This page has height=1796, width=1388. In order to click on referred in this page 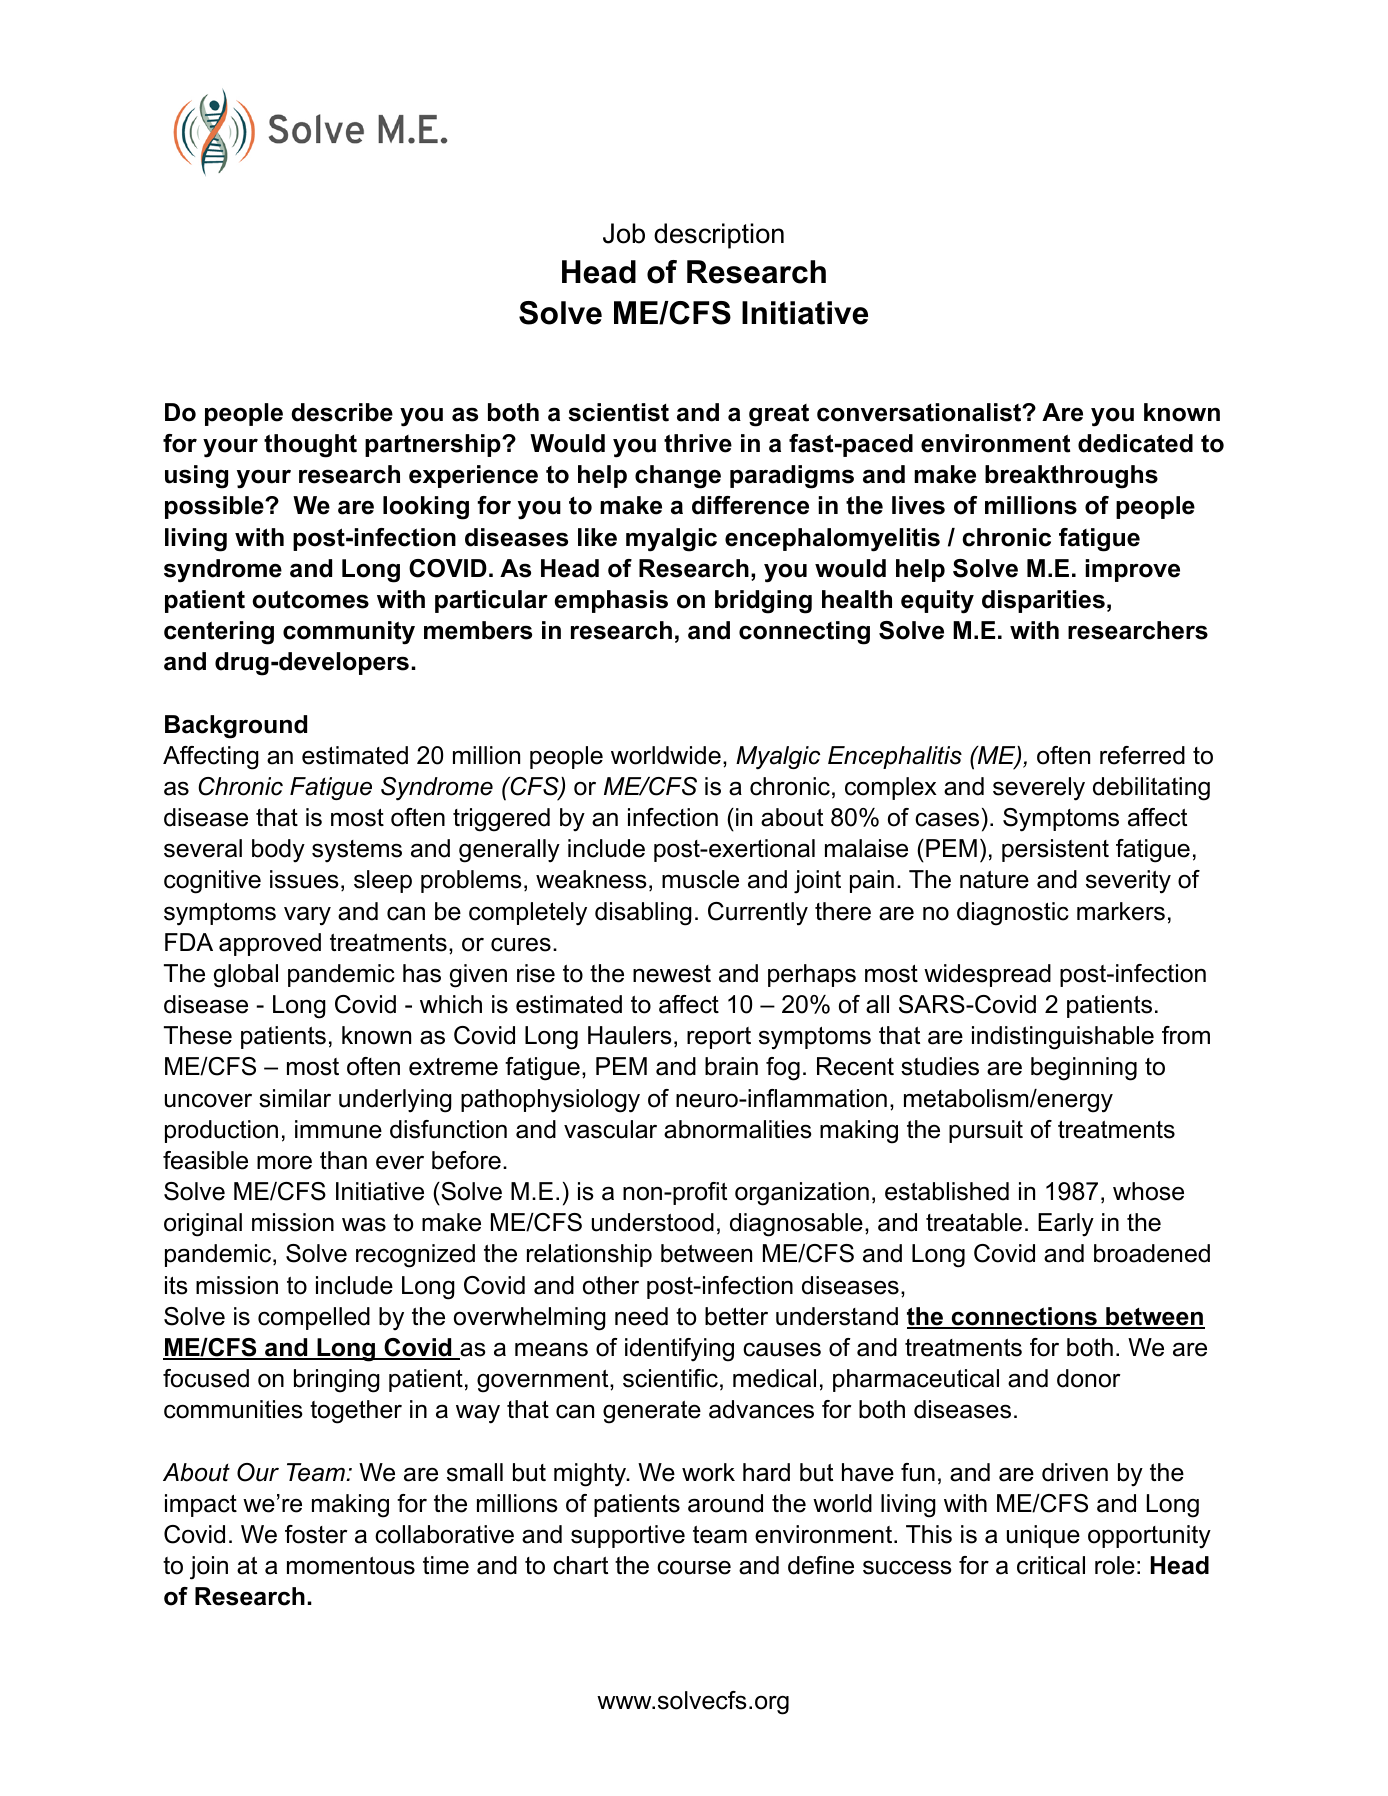, I will do `click(1142, 755)`.
